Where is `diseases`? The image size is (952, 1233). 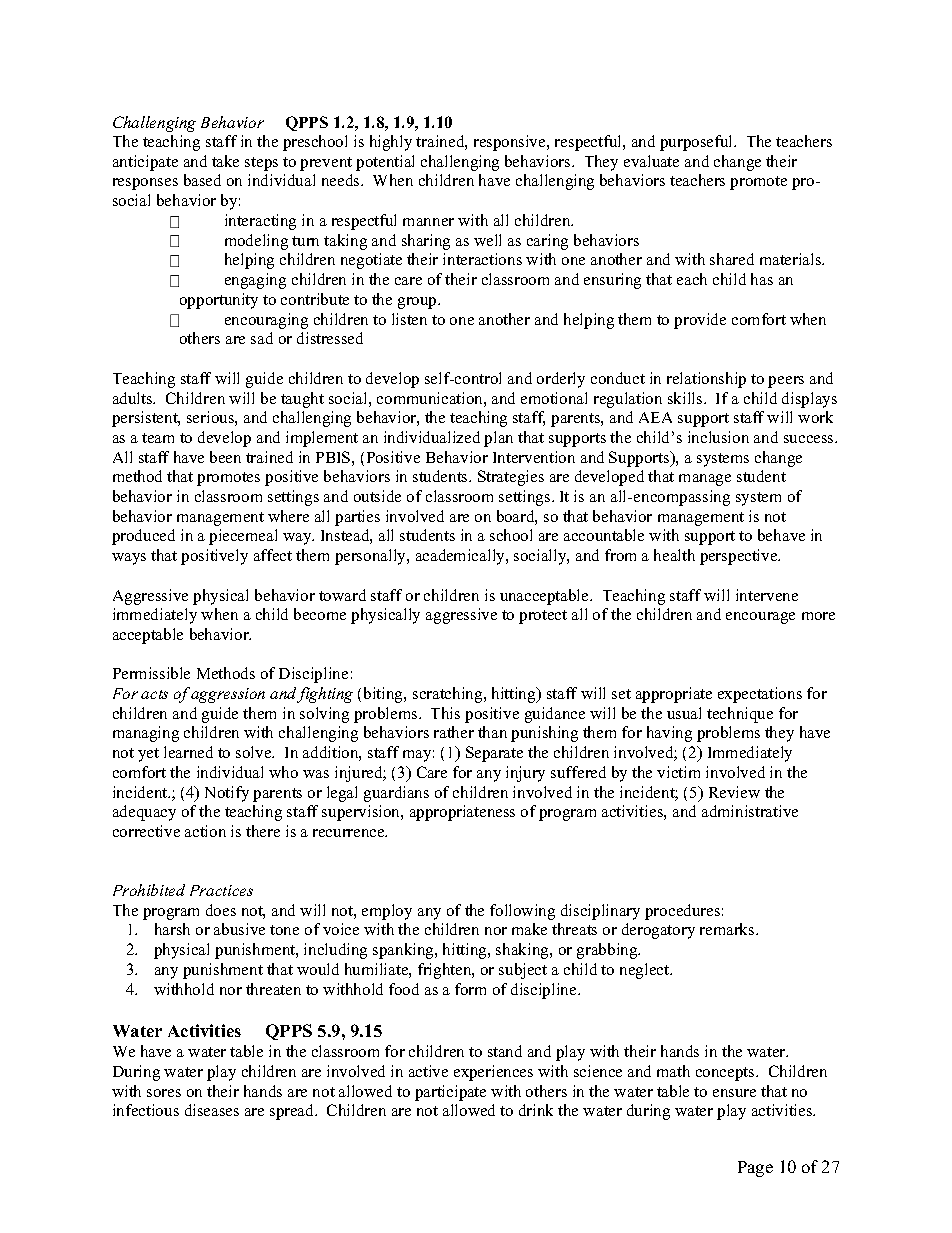 diseases is located at coordinates (212, 1110).
